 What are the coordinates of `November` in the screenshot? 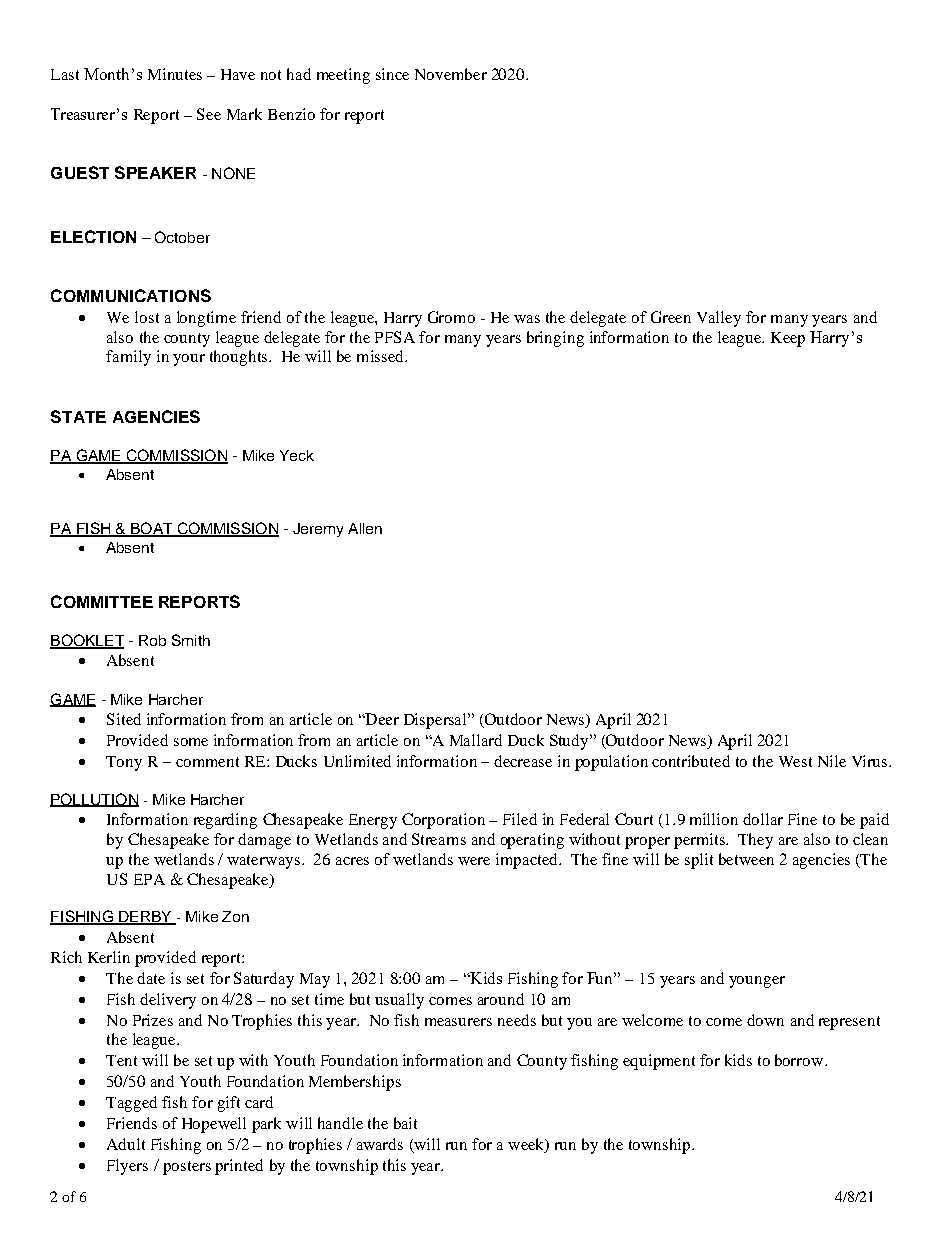 It's located at (451, 74).
